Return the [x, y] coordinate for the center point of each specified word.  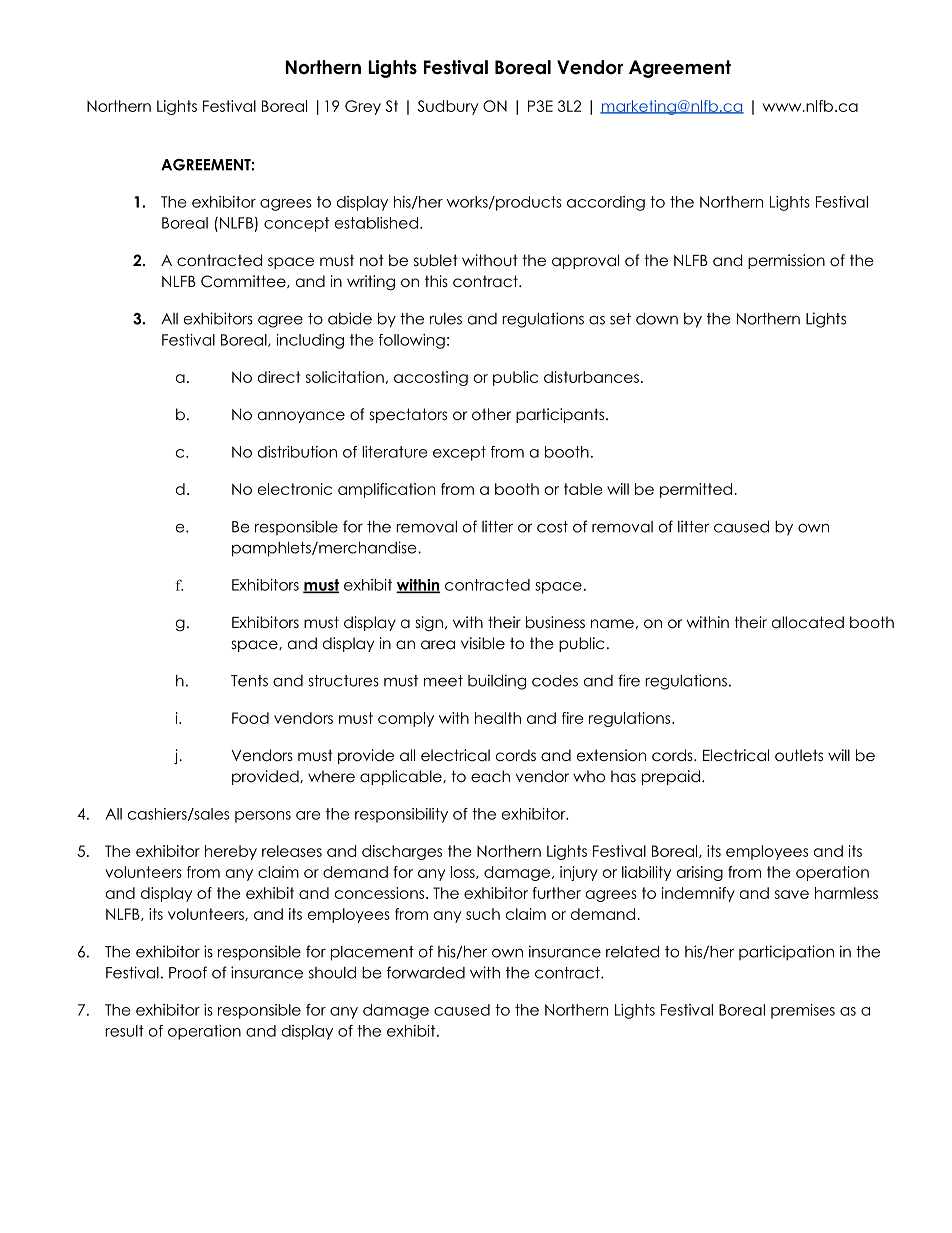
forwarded [426, 972]
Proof [188, 972]
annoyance [301, 417]
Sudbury [448, 107]
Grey [363, 107]
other [491, 414]
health [498, 718]
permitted [696, 490]
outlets [799, 755]
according [606, 203]
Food [250, 718]
